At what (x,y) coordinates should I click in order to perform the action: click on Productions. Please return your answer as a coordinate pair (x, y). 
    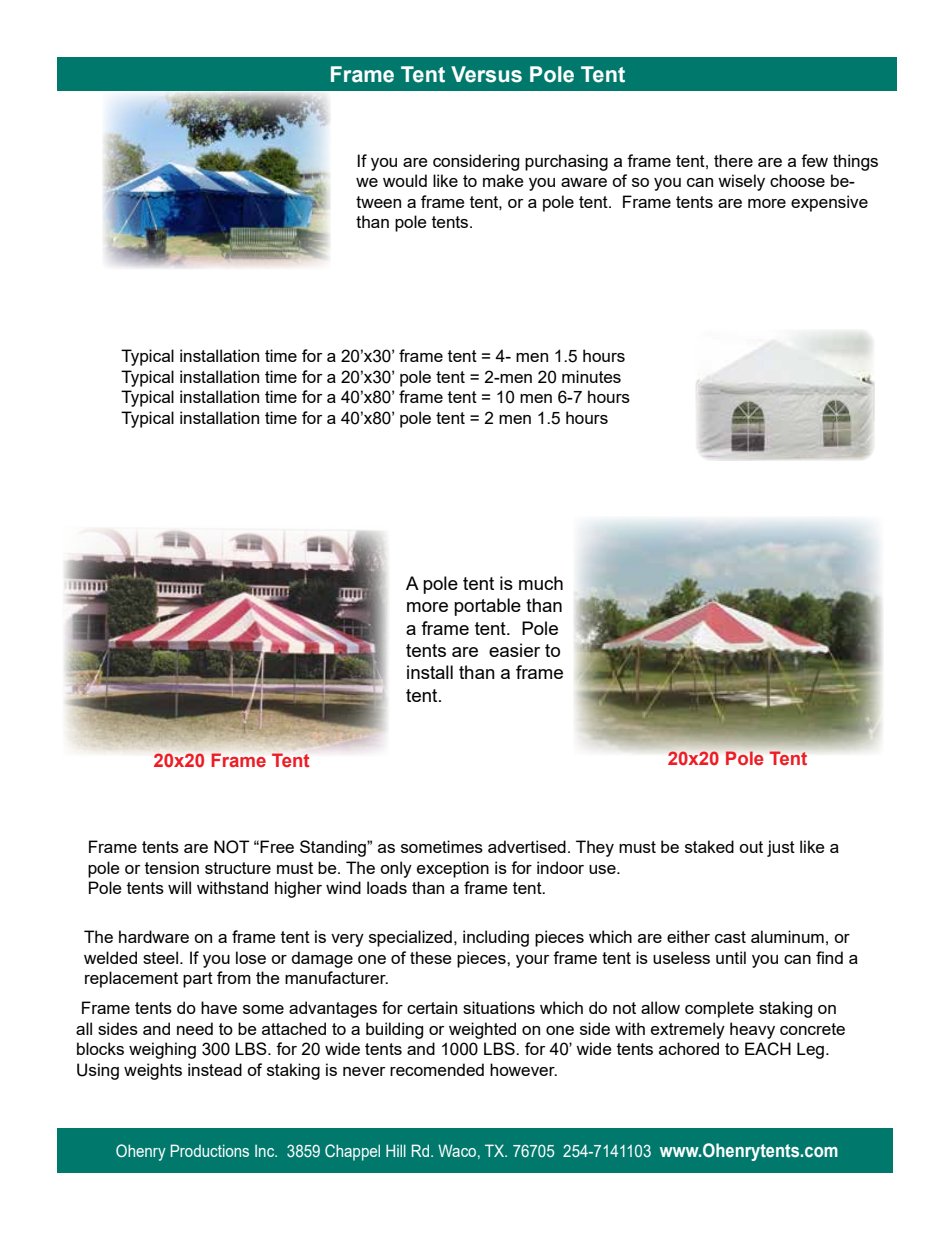
    Looking at the image, I should click on (210, 1150).
